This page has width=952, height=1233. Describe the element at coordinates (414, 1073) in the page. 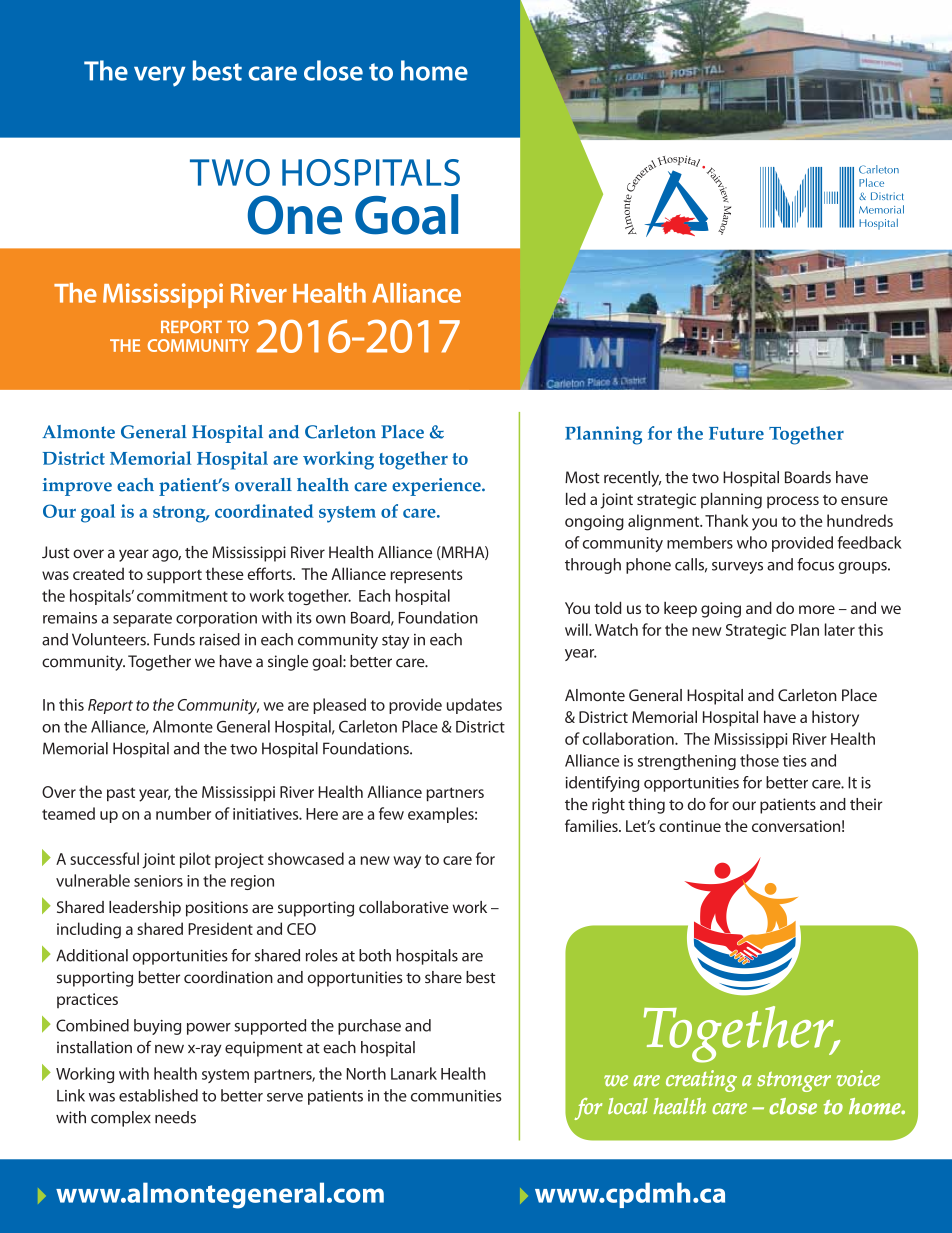

I see `Lanark` at that location.
